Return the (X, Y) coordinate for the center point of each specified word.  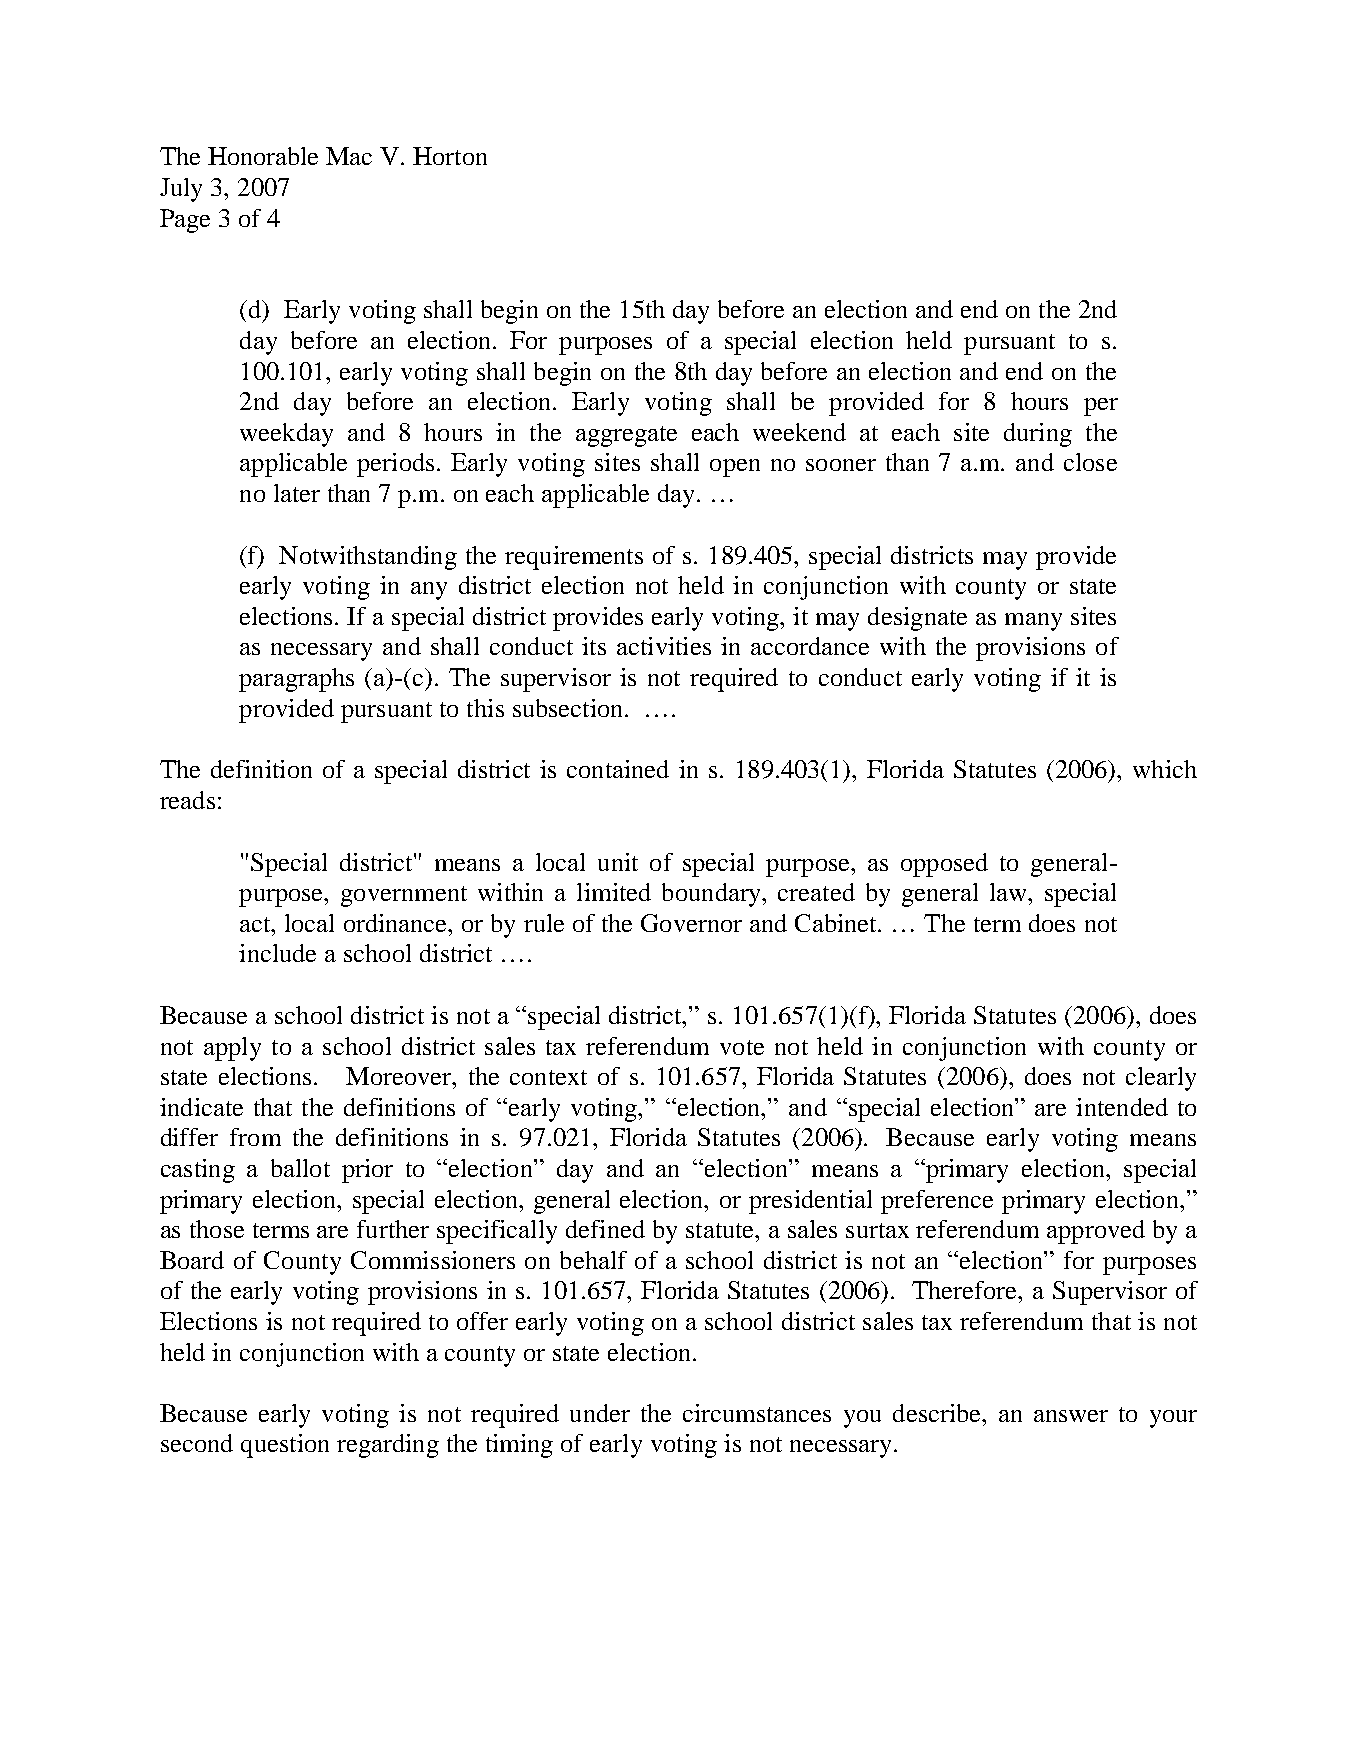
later (297, 493)
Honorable (263, 156)
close (1090, 462)
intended (1122, 1107)
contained (618, 769)
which (1165, 769)
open (735, 468)
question (285, 1446)
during (1038, 435)
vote (742, 1047)
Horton (450, 156)
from (255, 1137)
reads (187, 800)
